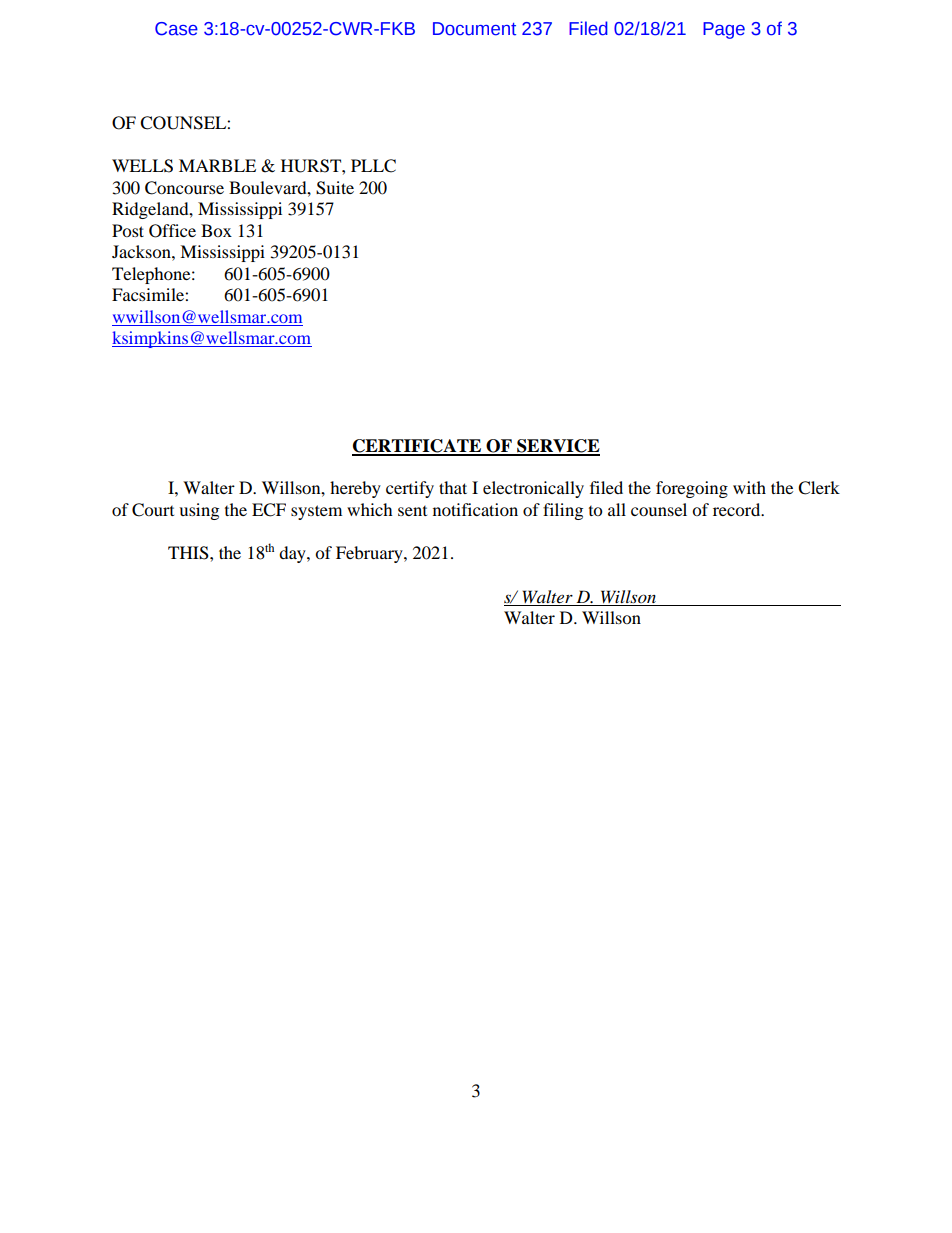 This document has height=1233, width=952. Describe the element at coordinates (724, 30) in the document. I see `Page` at that location.
